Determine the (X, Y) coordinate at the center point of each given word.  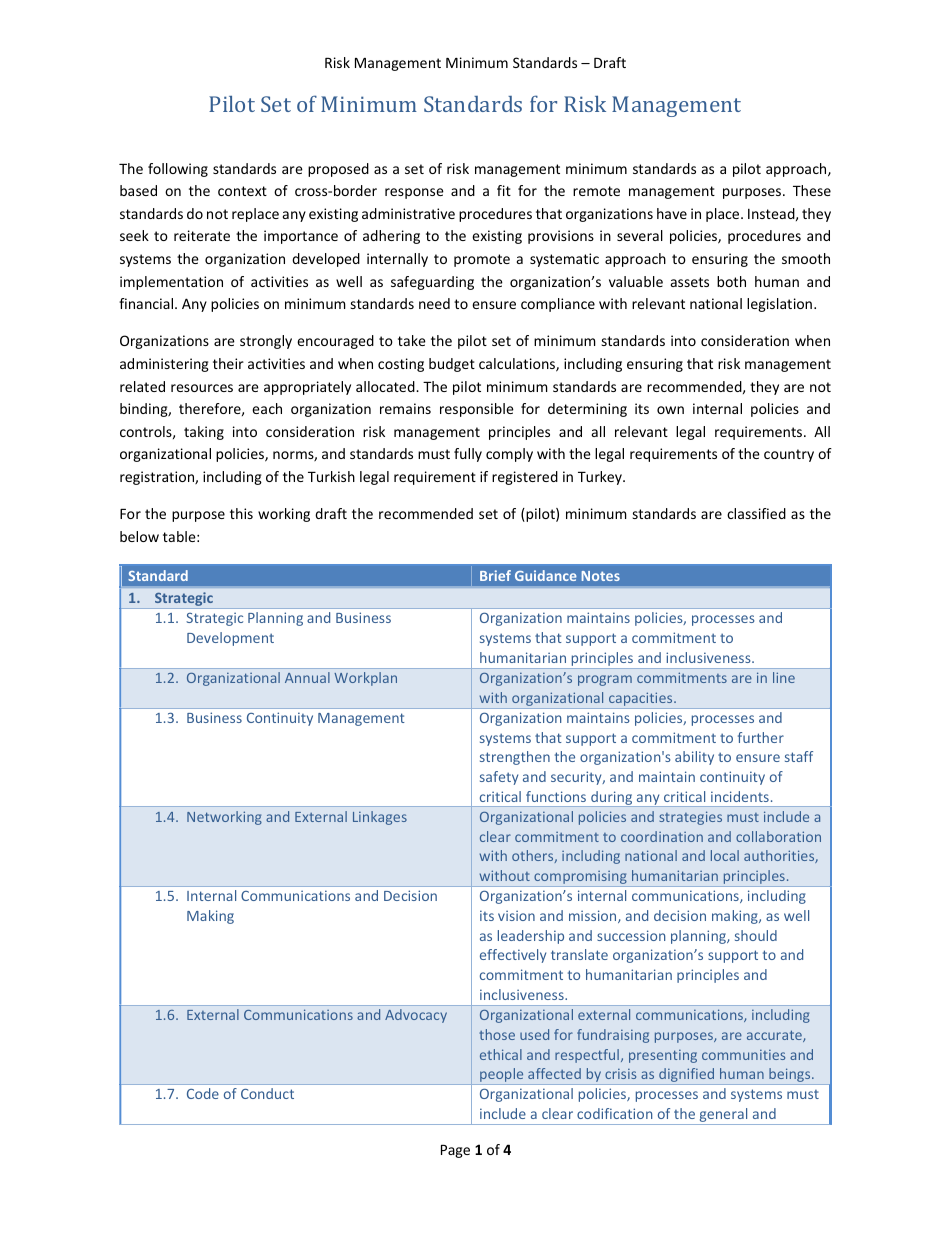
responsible (477, 410)
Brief (495, 575)
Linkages (380, 818)
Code (203, 1093)
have (672, 213)
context (242, 191)
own (670, 410)
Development (230, 639)
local (725, 855)
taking (204, 433)
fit (504, 190)
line (784, 677)
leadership (531, 937)
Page (455, 1151)
